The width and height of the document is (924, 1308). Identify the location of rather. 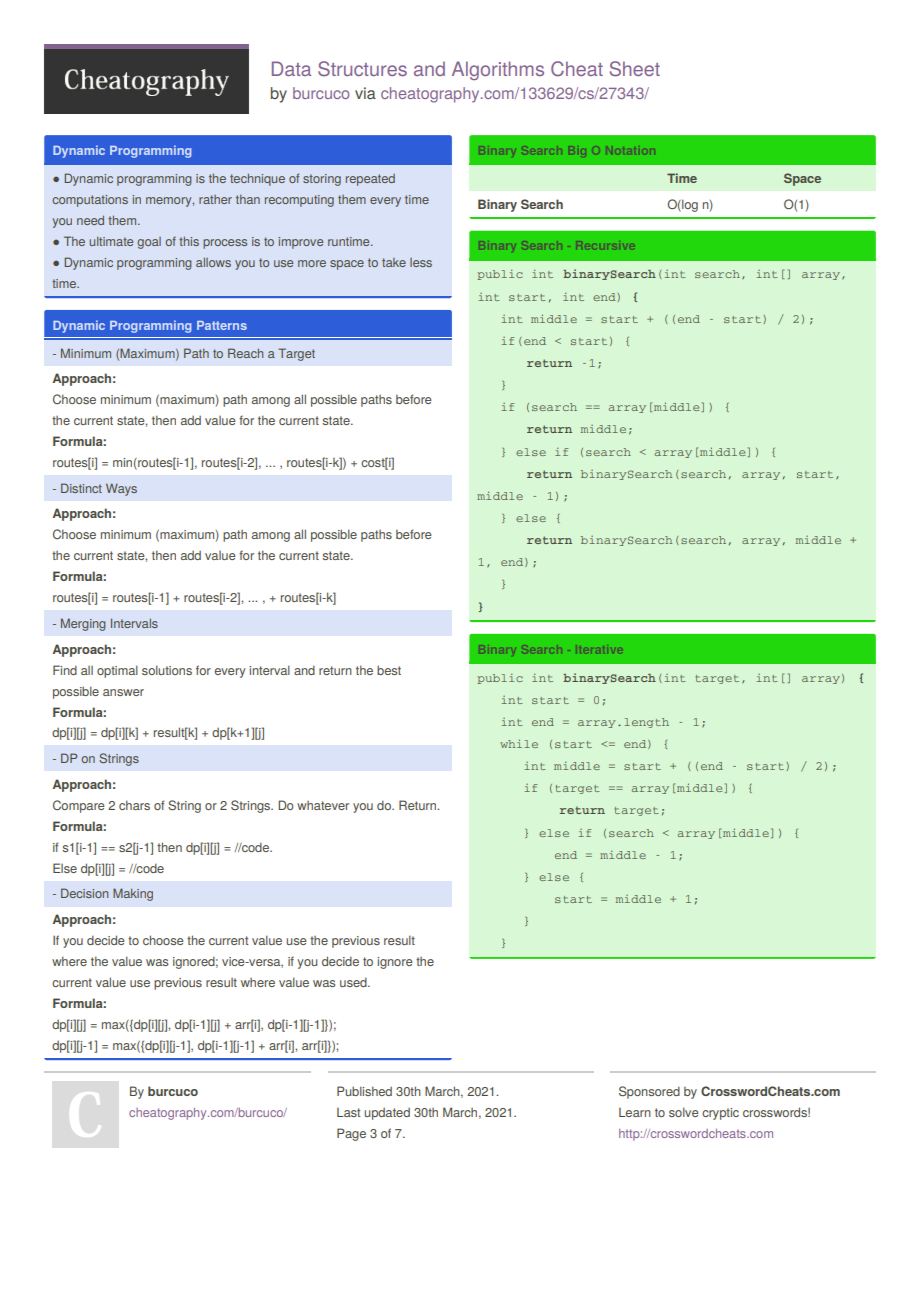
(215, 199).
